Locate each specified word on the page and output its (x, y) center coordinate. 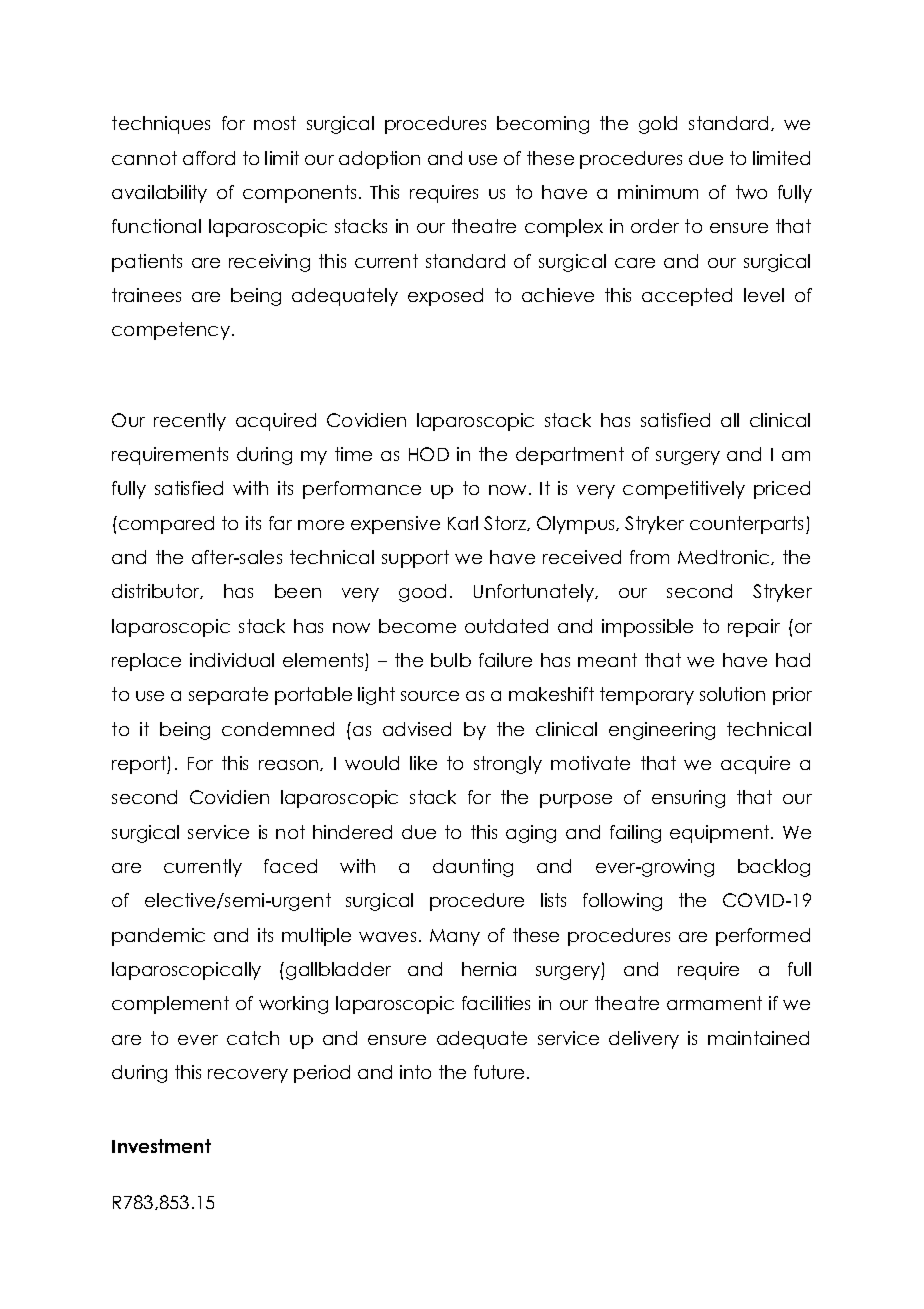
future (499, 1072)
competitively (684, 490)
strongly (508, 765)
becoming (543, 125)
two (751, 192)
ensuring (688, 799)
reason (290, 765)
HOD (429, 454)
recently (190, 422)
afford (209, 158)
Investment (161, 1146)
